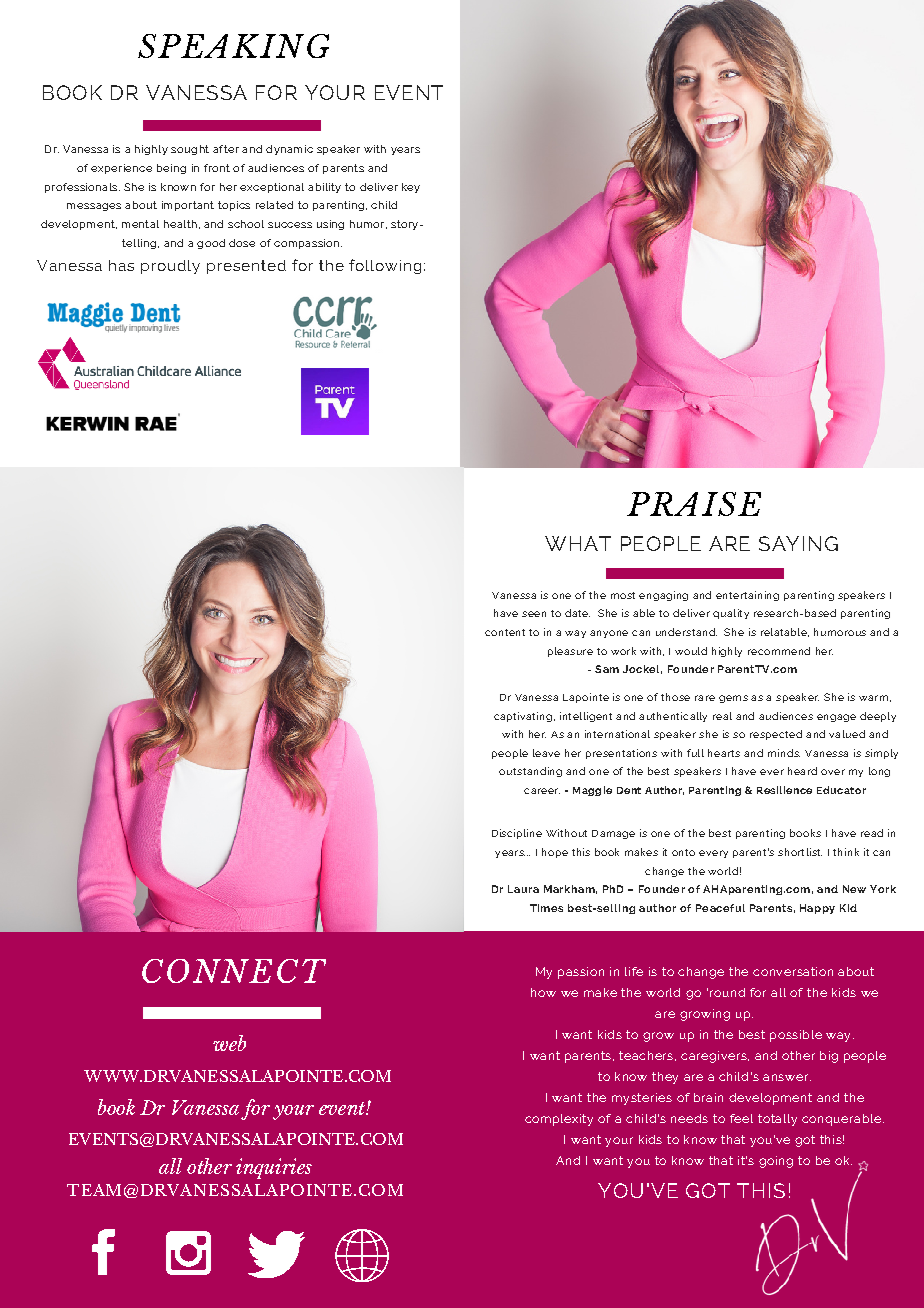 This screenshot has height=1308, width=924. Describe the element at coordinates (523, 889) in the screenshot. I see `Laura` at that location.
